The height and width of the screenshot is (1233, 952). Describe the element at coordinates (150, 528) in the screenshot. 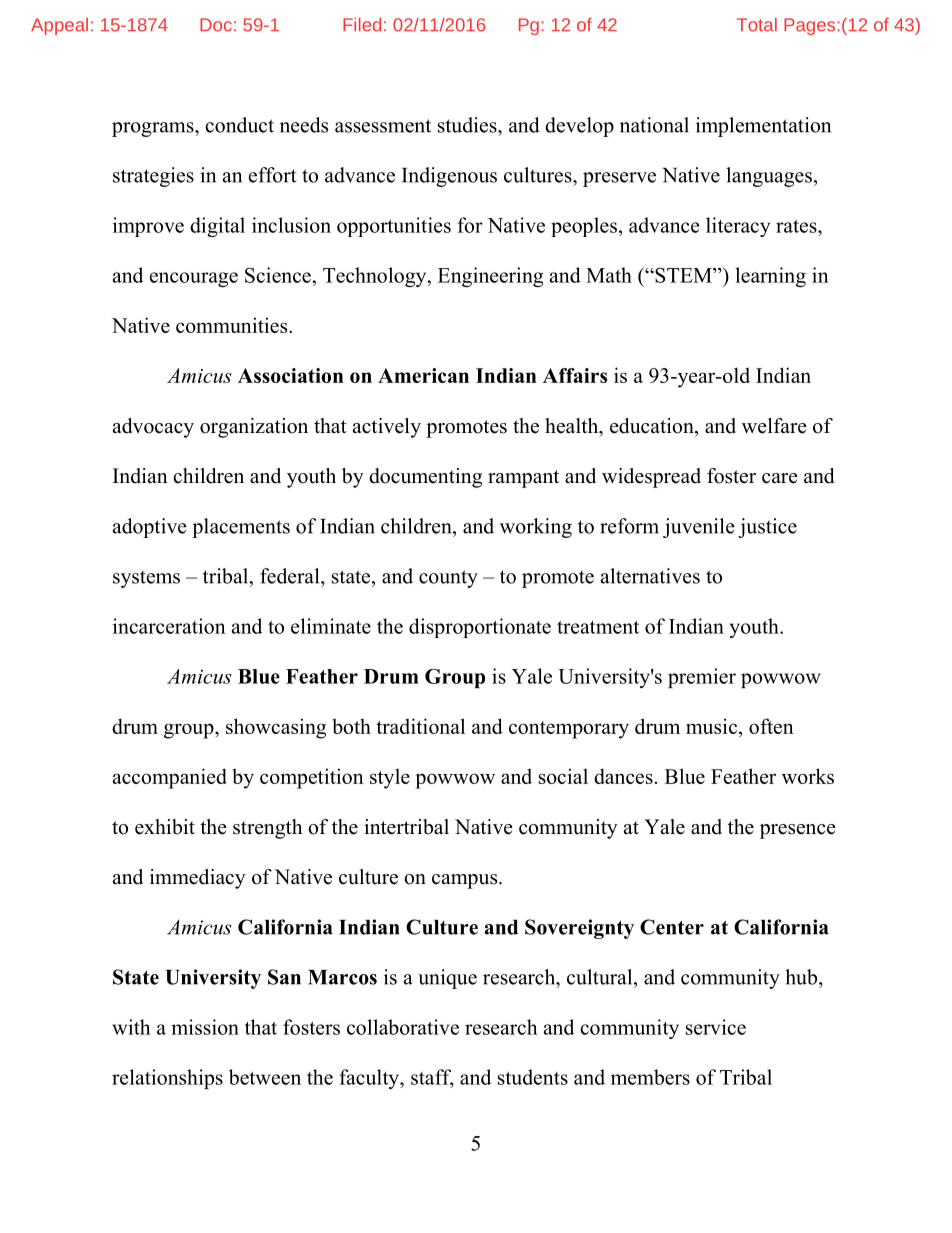

I see `adoptive` at that location.
